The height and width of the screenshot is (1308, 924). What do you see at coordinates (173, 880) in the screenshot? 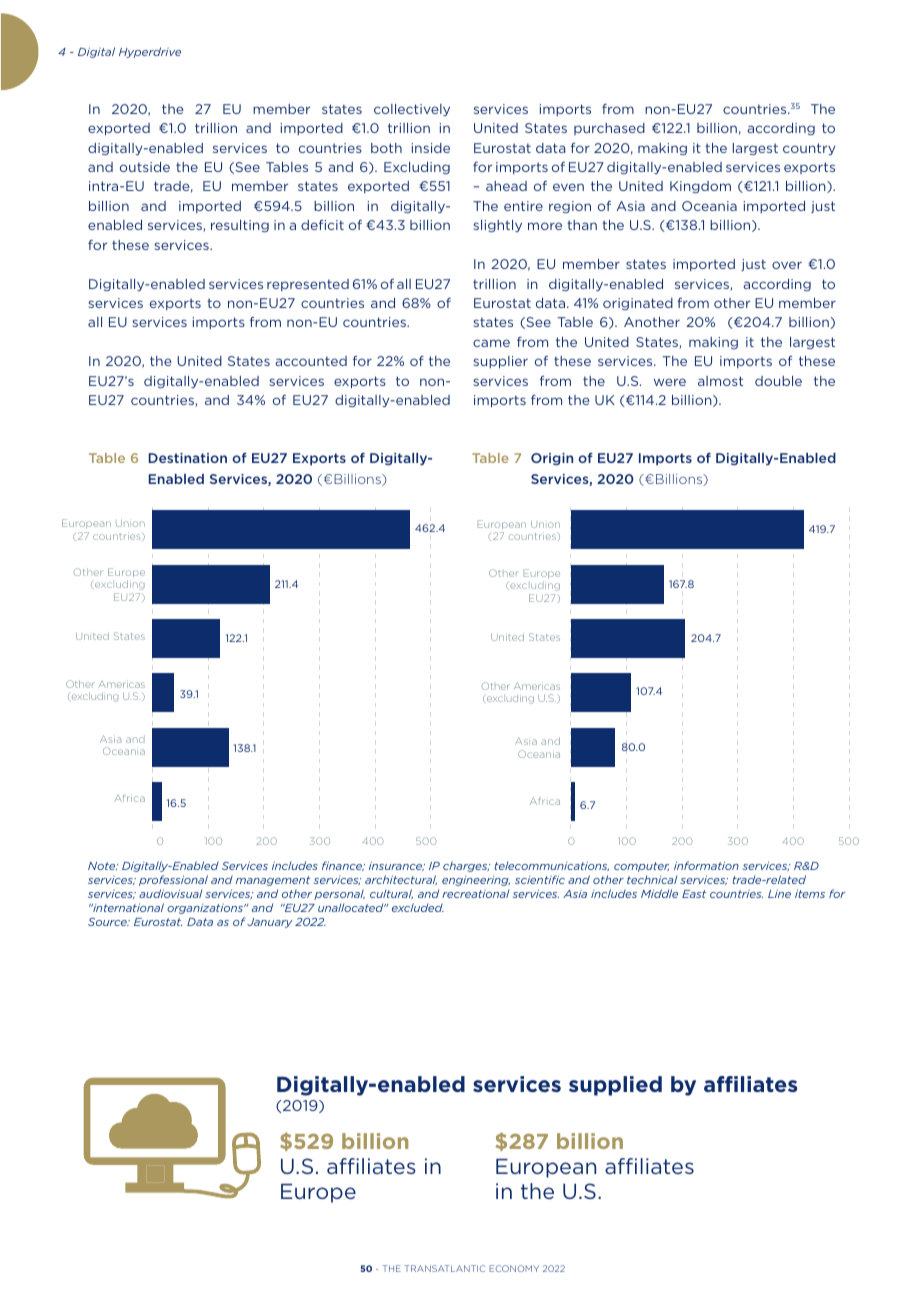
I see `professional` at bounding box center [173, 880].
